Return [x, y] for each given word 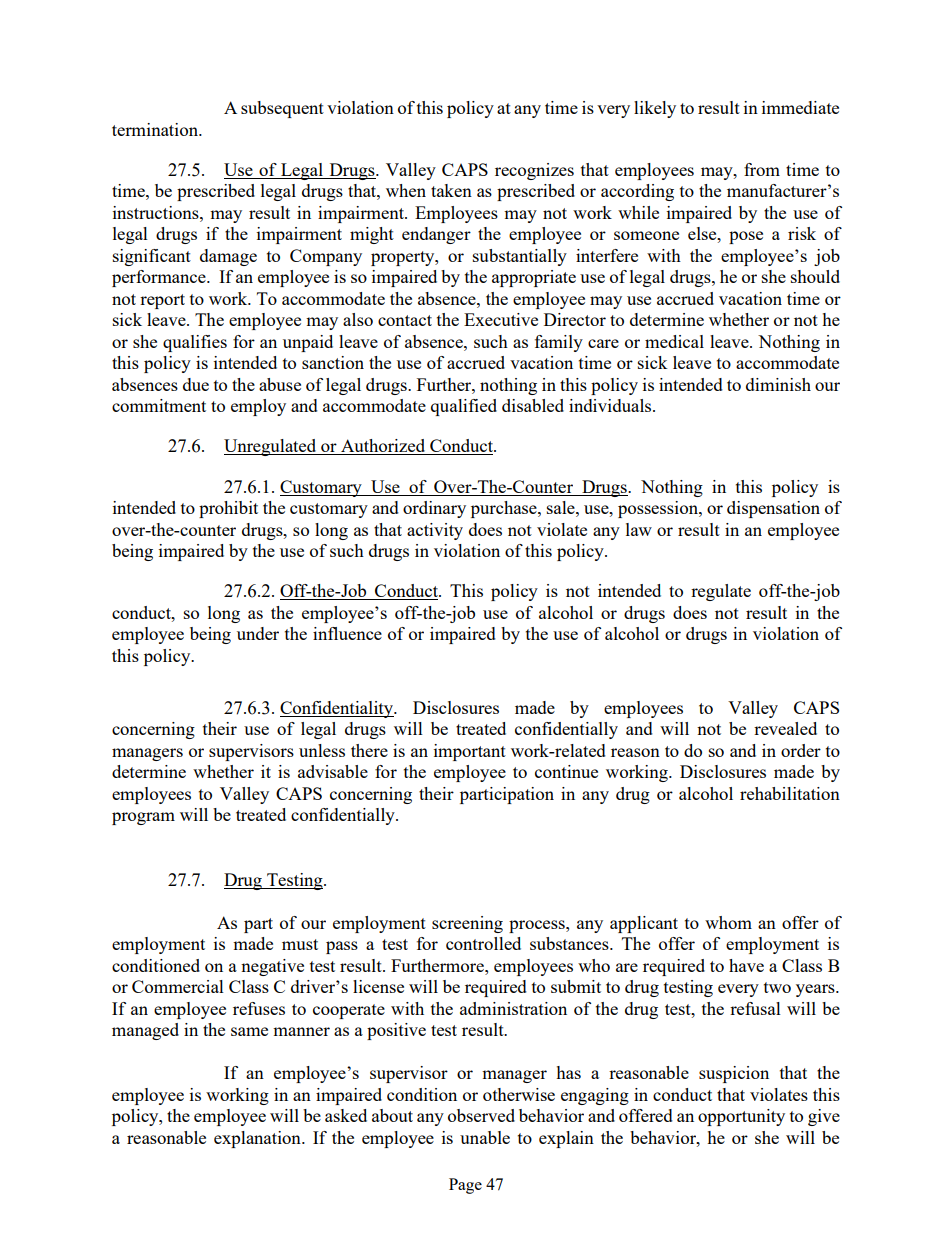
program [143, 818]
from [762, 169]
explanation [258, 1139]
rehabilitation [790, 793]
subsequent [282, 109]
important [470, 752]
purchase [505, 509]
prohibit [228, 509]
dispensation [773, 509]
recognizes [534, 171]
